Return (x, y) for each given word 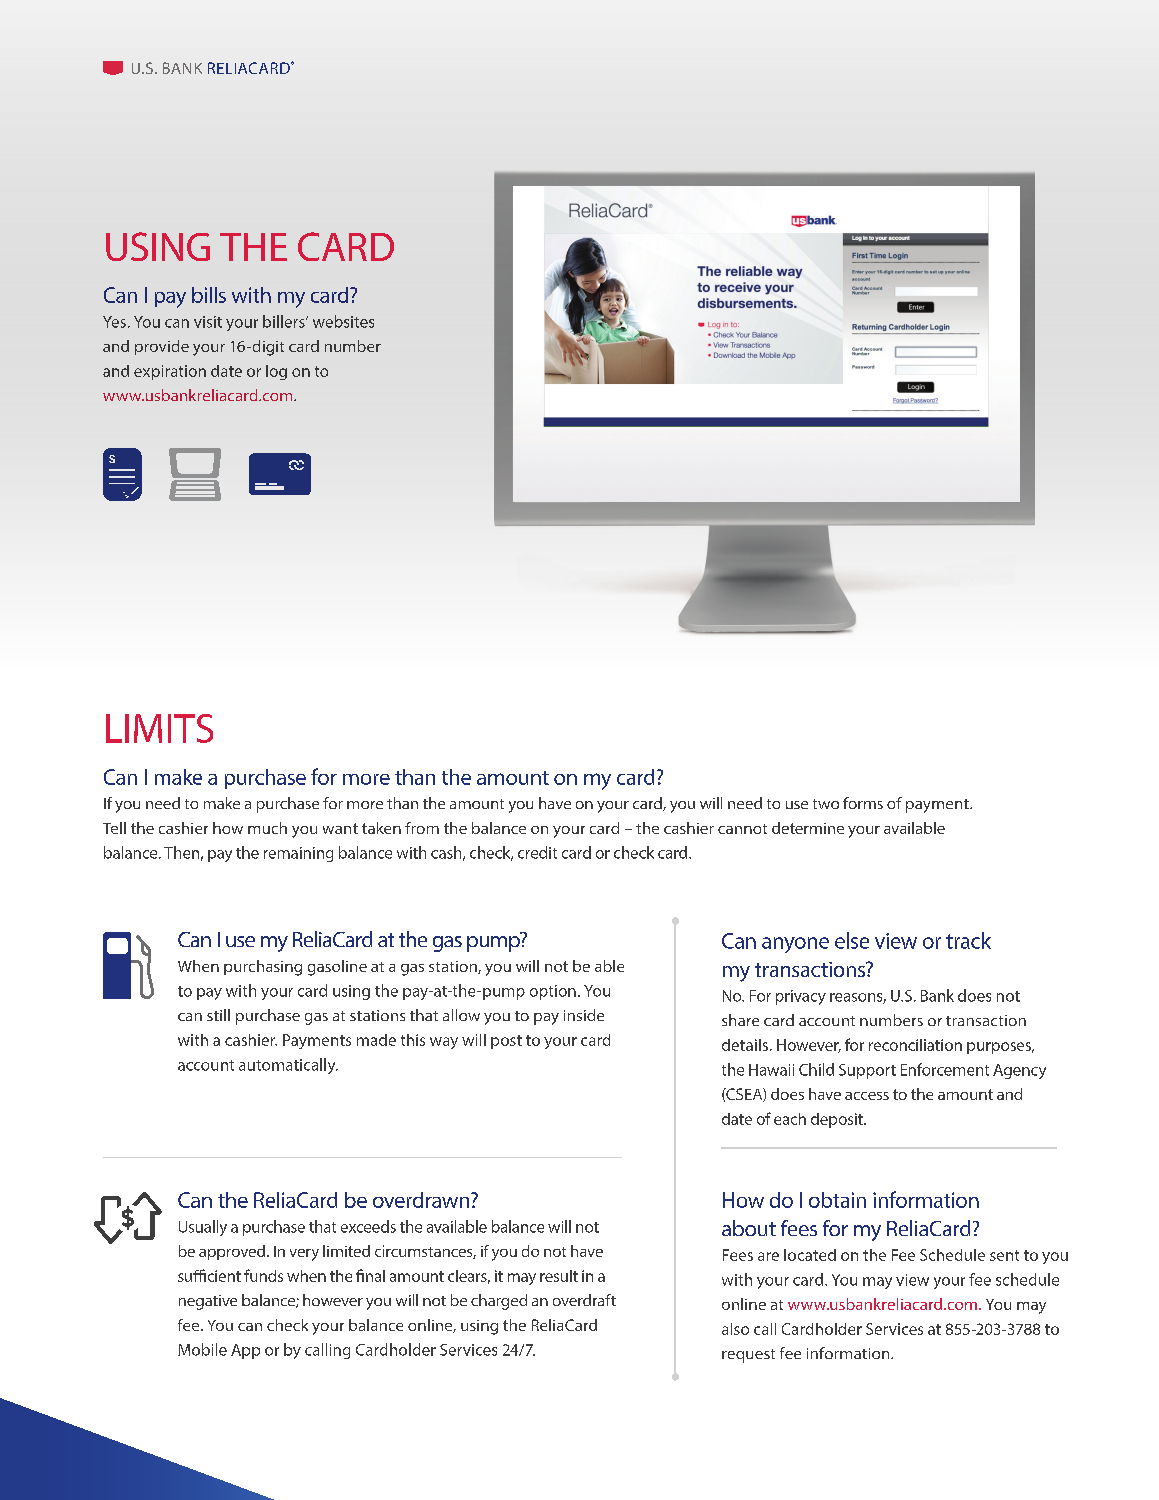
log (276, 372)
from (422, 828)
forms (863, 803)
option (553, 992)
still (218, 1015)
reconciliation (915, 1045)
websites (343, 321)
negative (208, 1302)
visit (208, 322)
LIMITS (159, 728)
